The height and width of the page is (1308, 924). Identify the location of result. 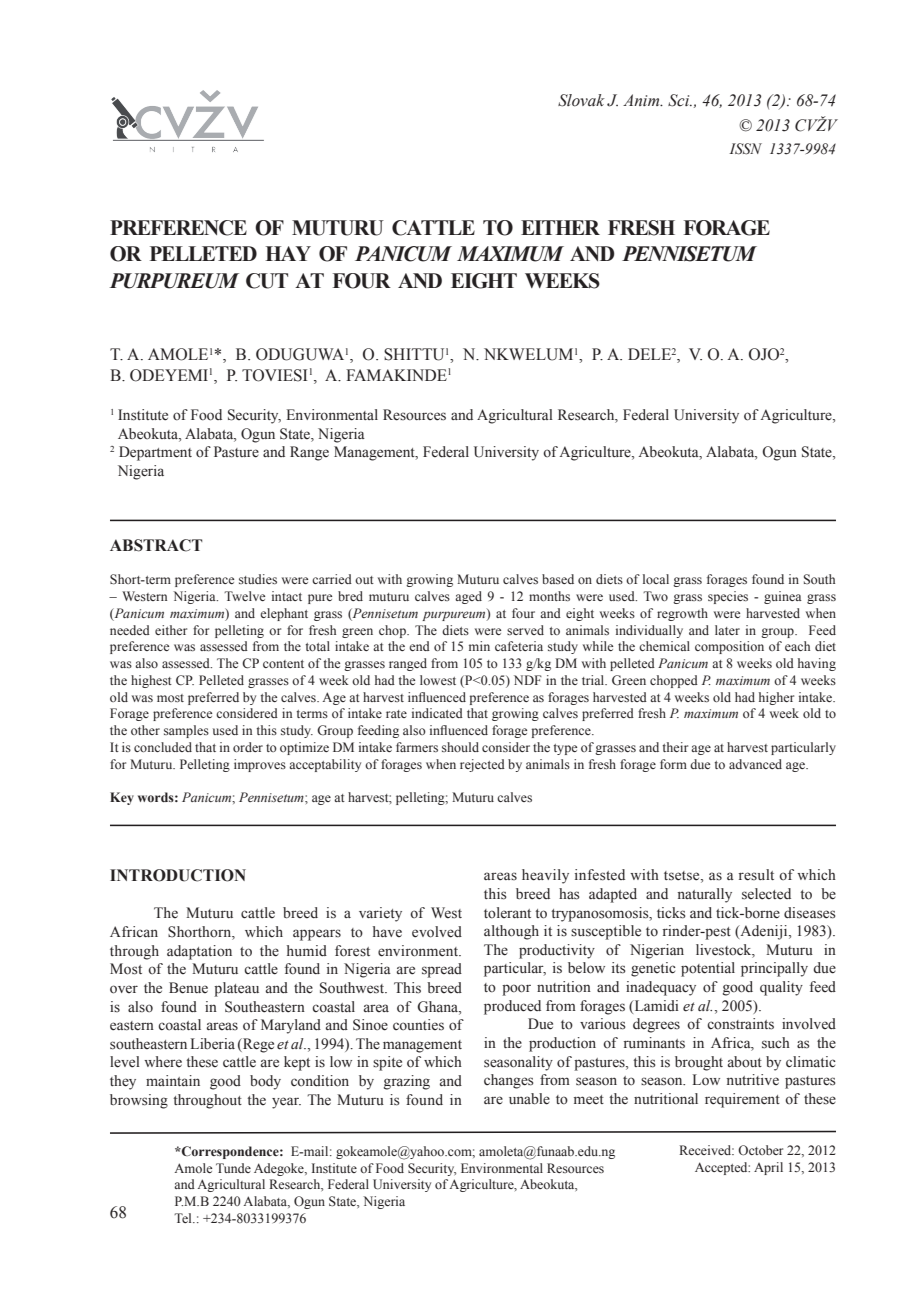
(756, 875).
